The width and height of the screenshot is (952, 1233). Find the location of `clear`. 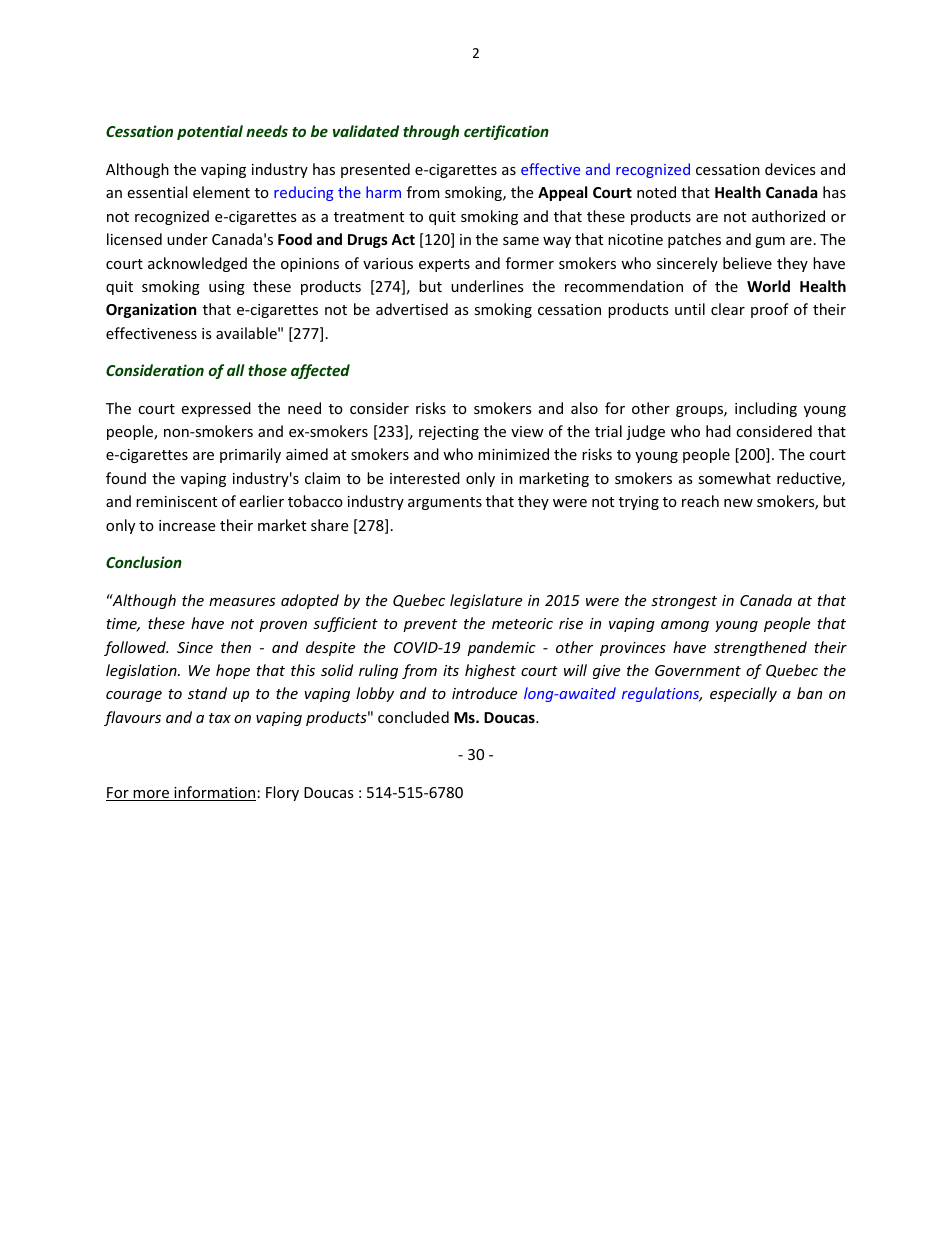

clear is located at coordinates (728, 309).
